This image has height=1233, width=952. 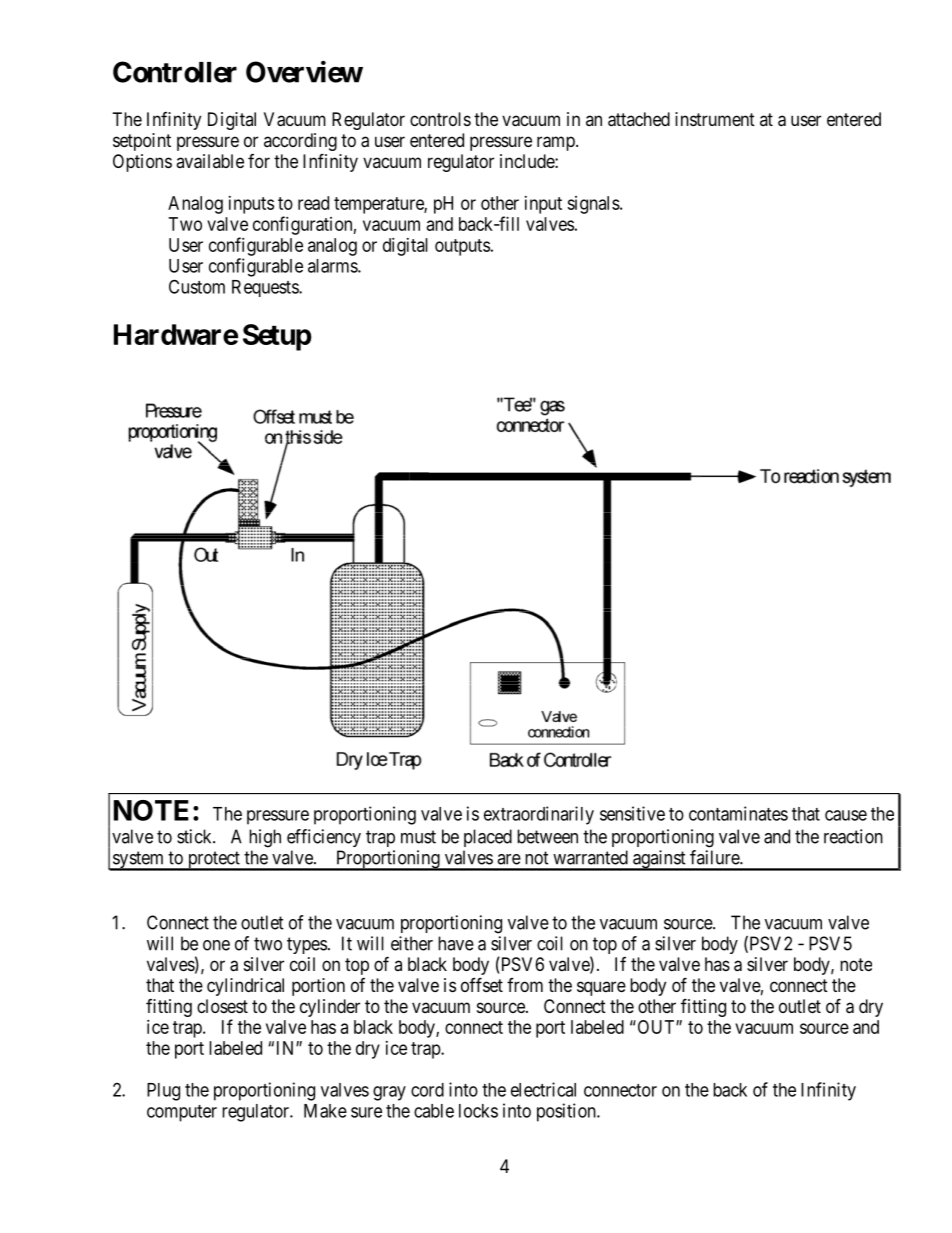 I want to click on extraordinarily, so click(x=539, y=815).
